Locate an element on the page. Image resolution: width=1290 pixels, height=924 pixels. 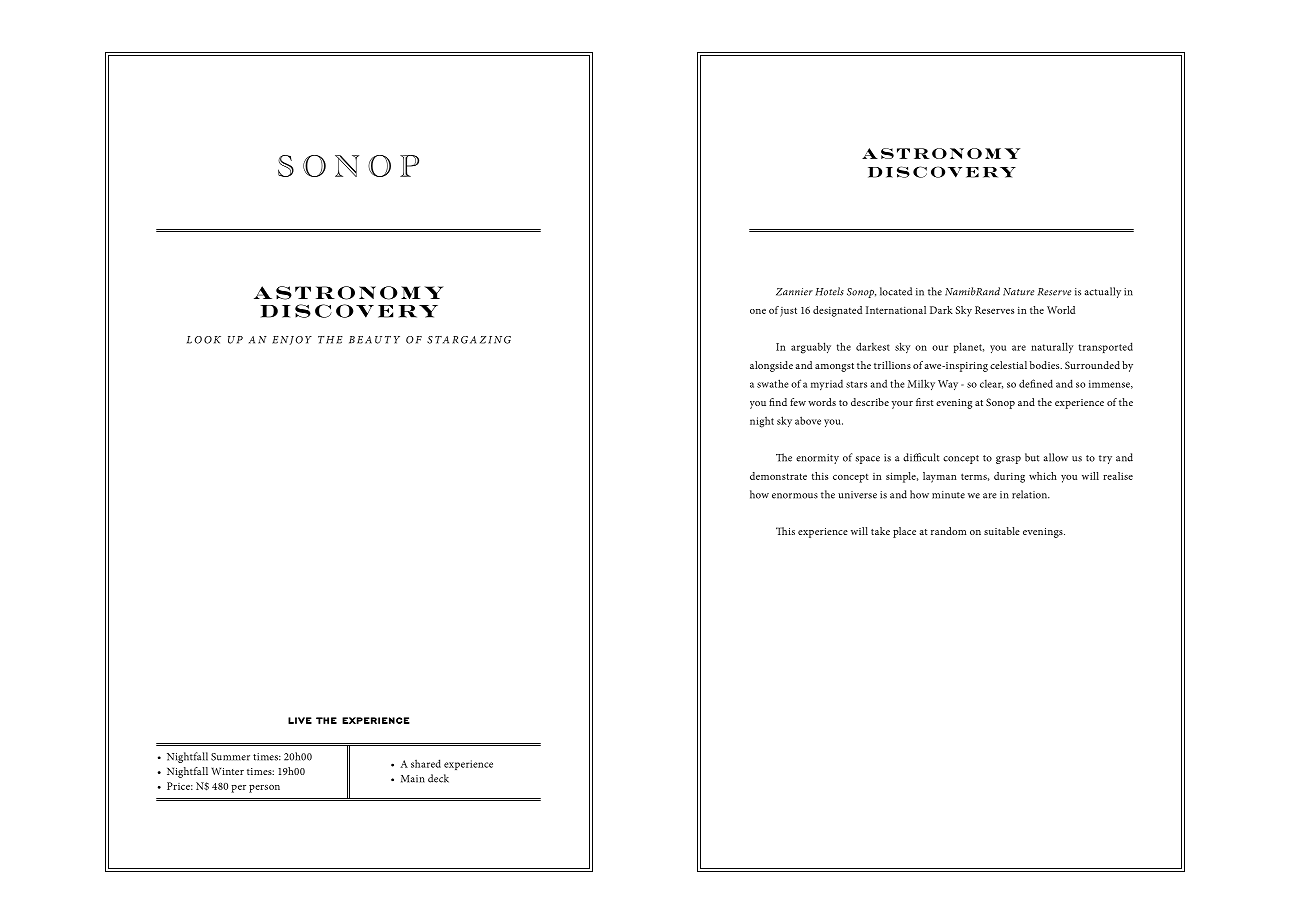
World is located at coordinates (1061, 310).
